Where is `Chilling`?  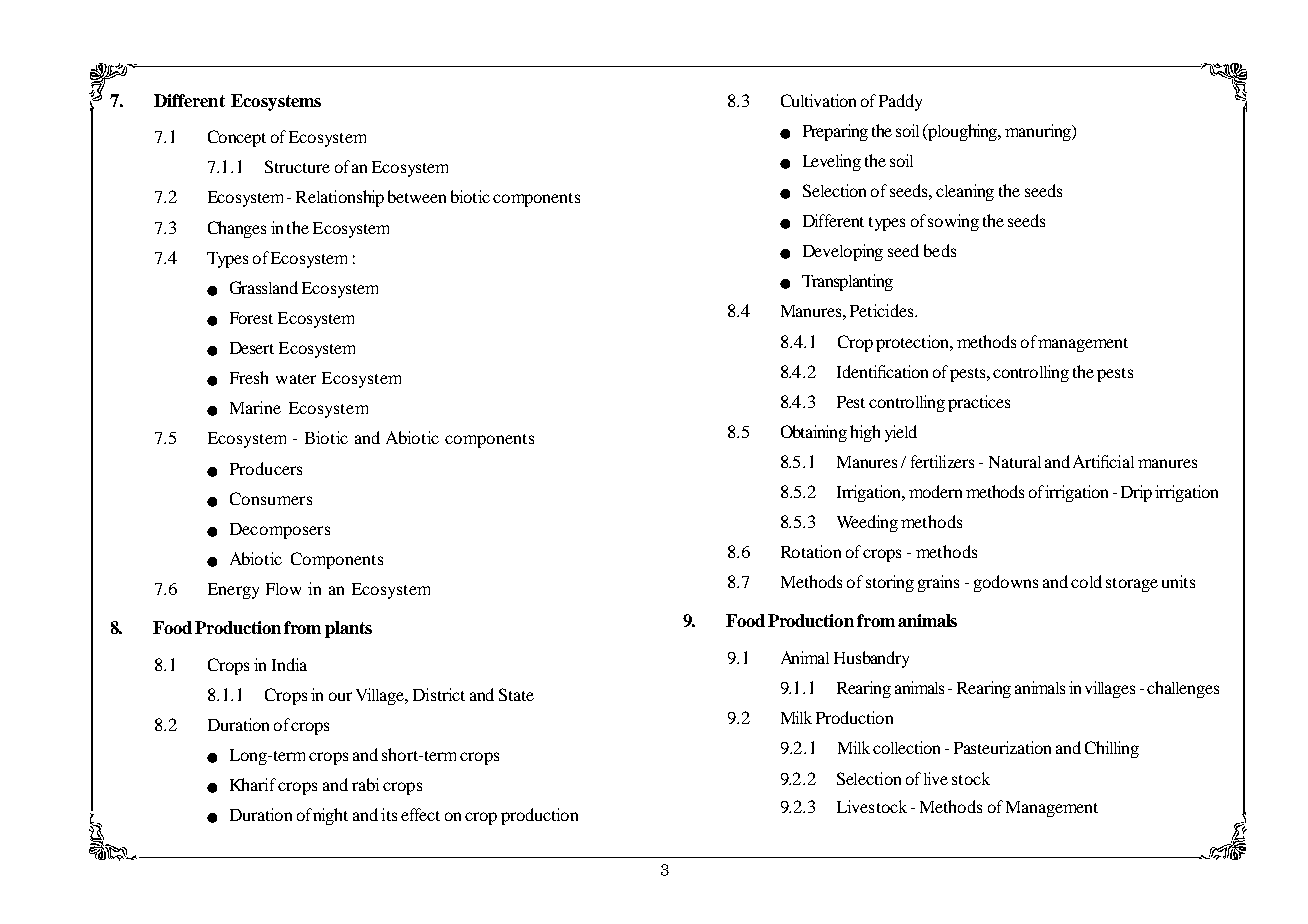
Chilling is located at coordinates (1112, 749).
